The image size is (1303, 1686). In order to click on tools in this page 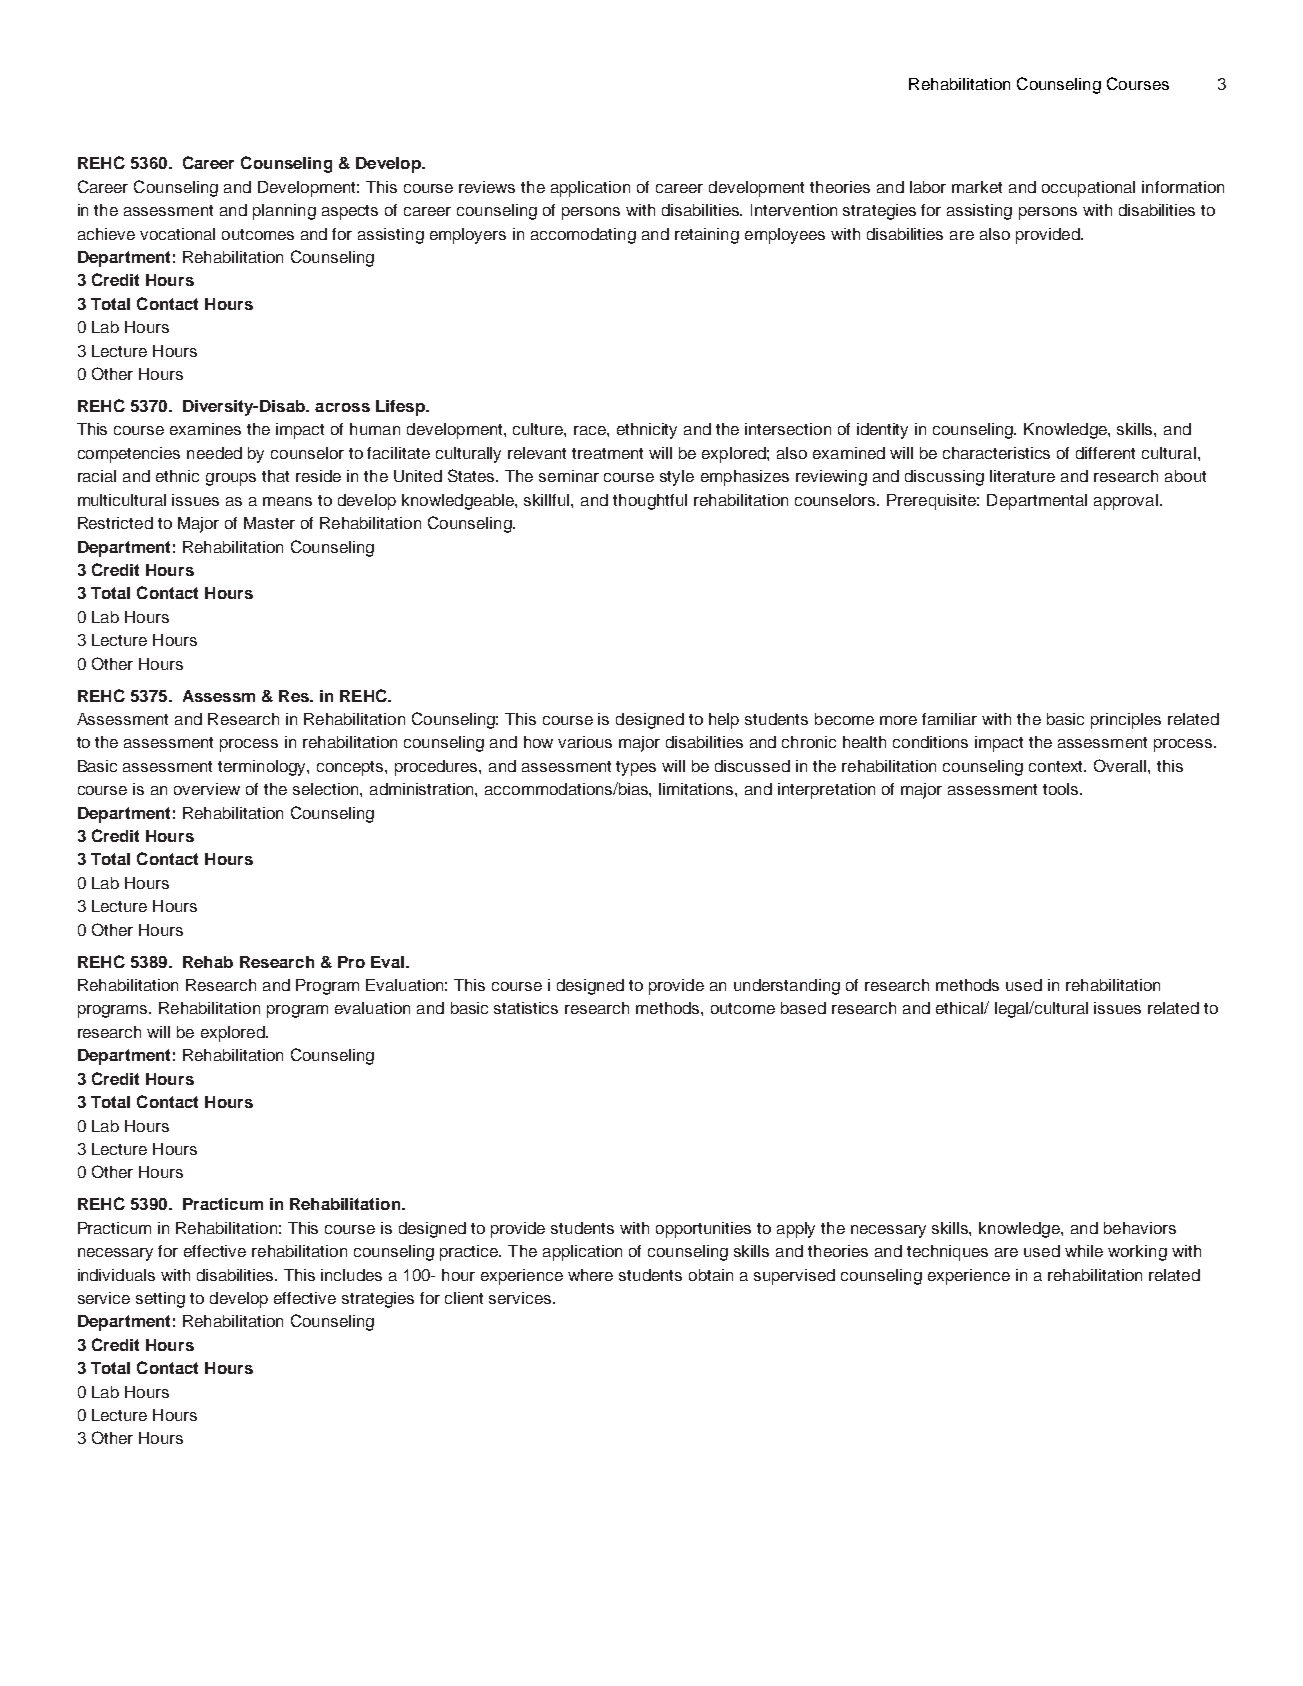, I will do `click(1062, 789)`.
